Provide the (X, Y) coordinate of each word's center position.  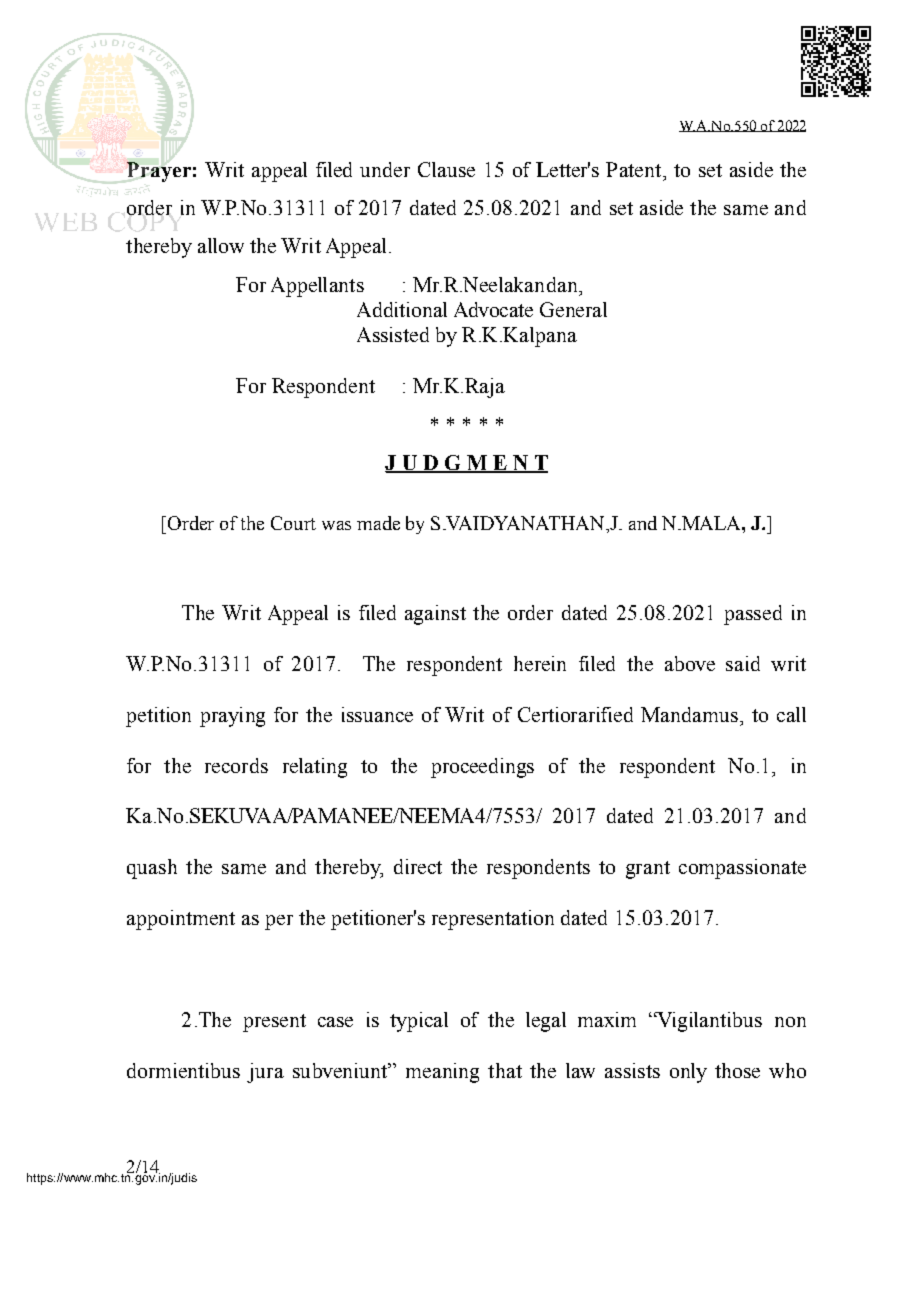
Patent (635, 169)
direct (418, 866)
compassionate (742, 869)
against (435, 615)
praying (232, 717)
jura (265, 1073)
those (737, 1070)
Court (293, 523)
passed (753, 615)
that (505, 1070)
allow (221, 245)
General (573, 309)
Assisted (393, 334)
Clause (446, 169)
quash (152, 869)
